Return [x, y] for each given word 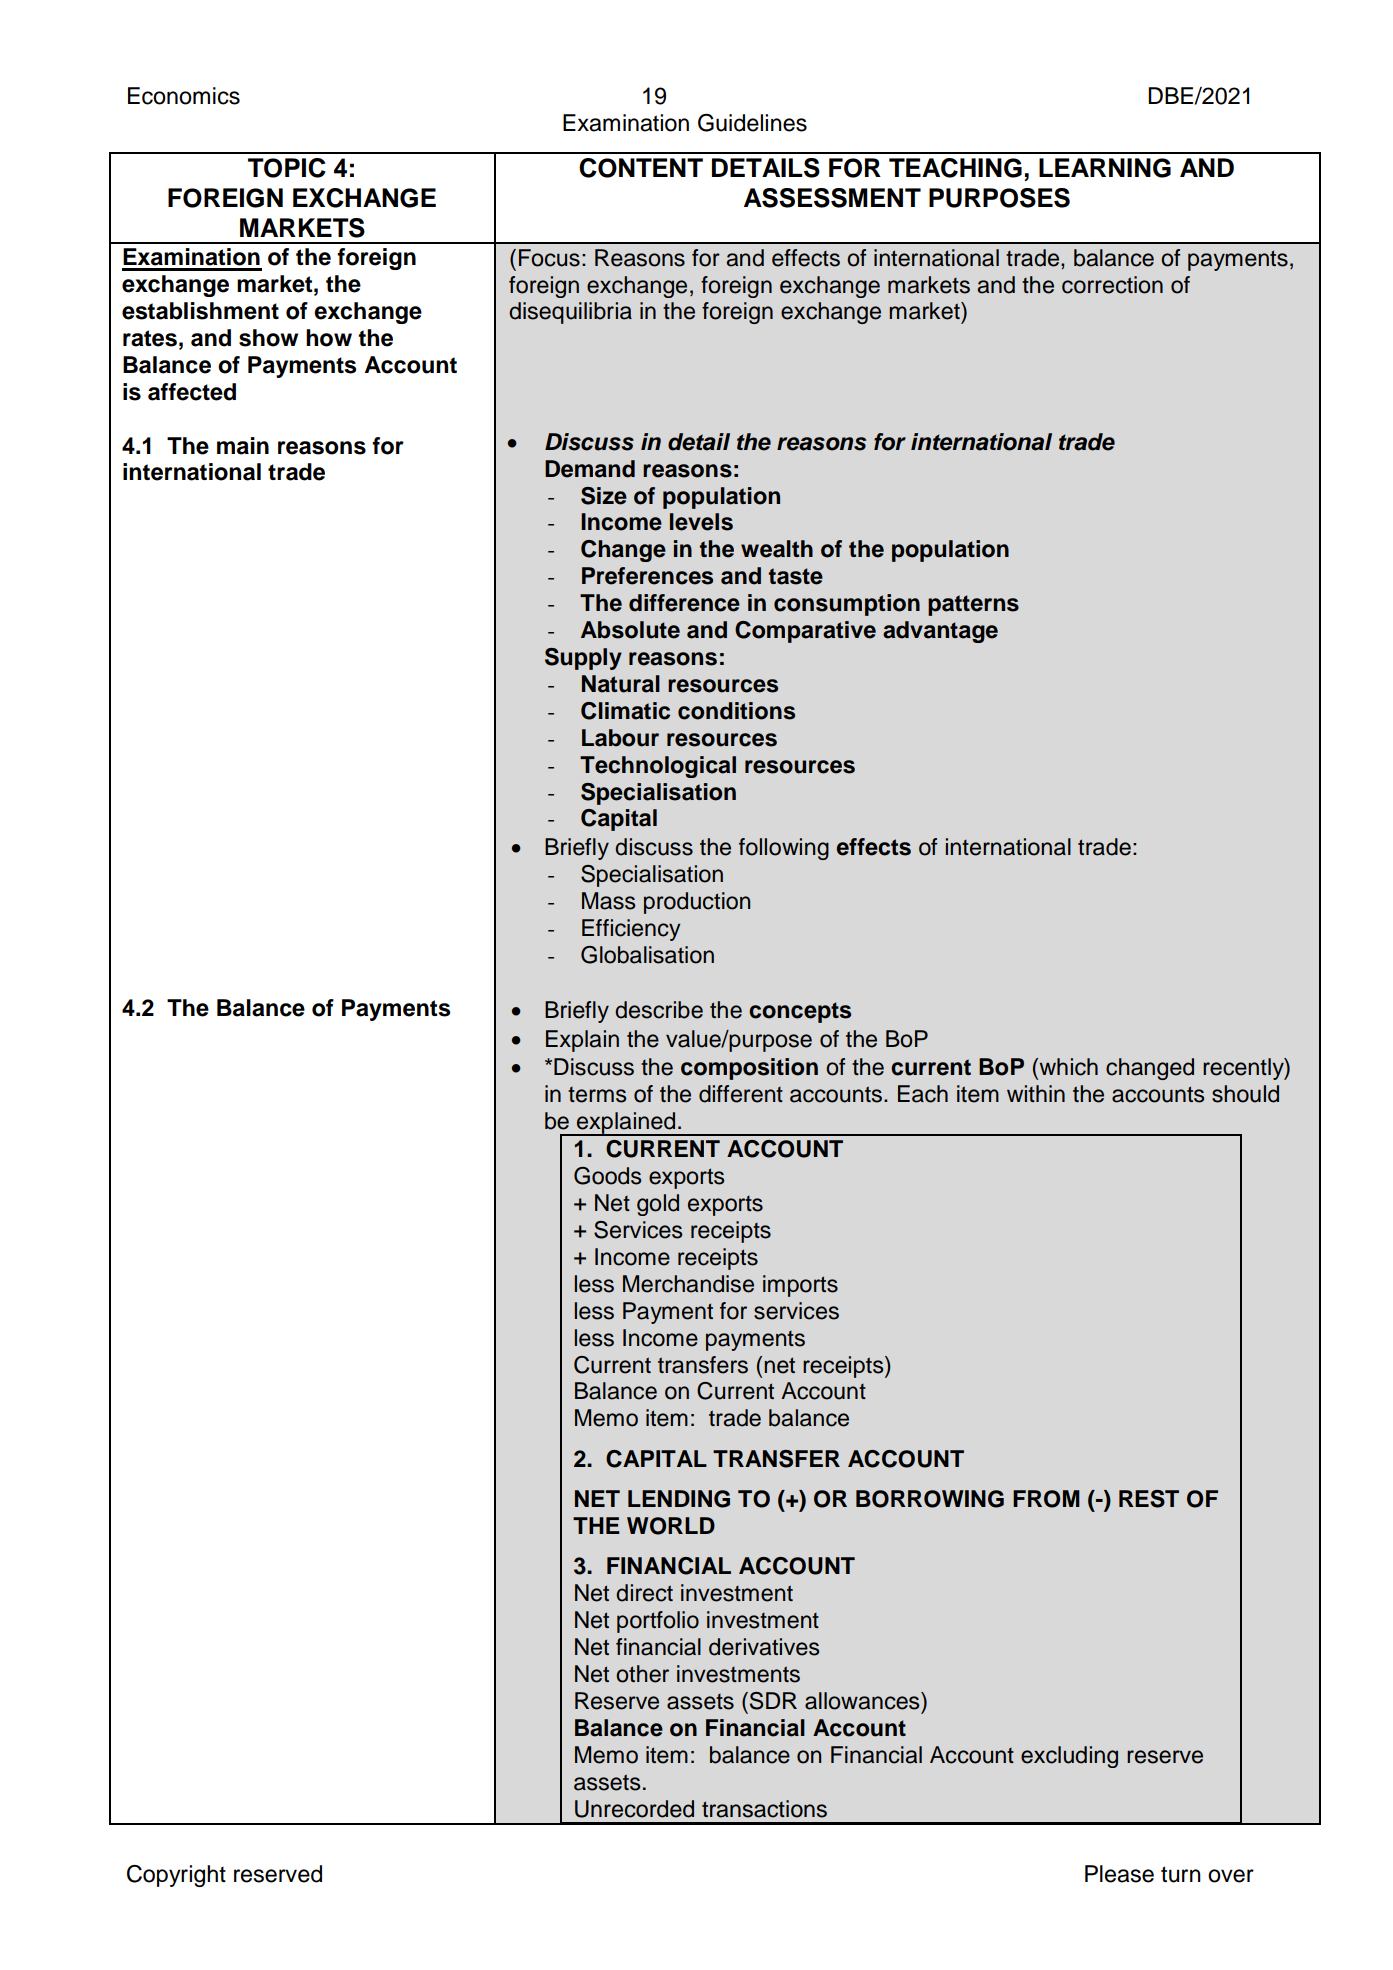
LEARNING [1105, 168]
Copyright [176, 1876]
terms [597, 1095]
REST [1149, 1499]
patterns [973, 605]
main [243, 446]
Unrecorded [634, 1809]
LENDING [679, 1499]
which [1067, 1067]
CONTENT [641, 168]
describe [659, 1010]
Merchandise [688, 1284]
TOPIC [287, 168]
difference [684, 603]
